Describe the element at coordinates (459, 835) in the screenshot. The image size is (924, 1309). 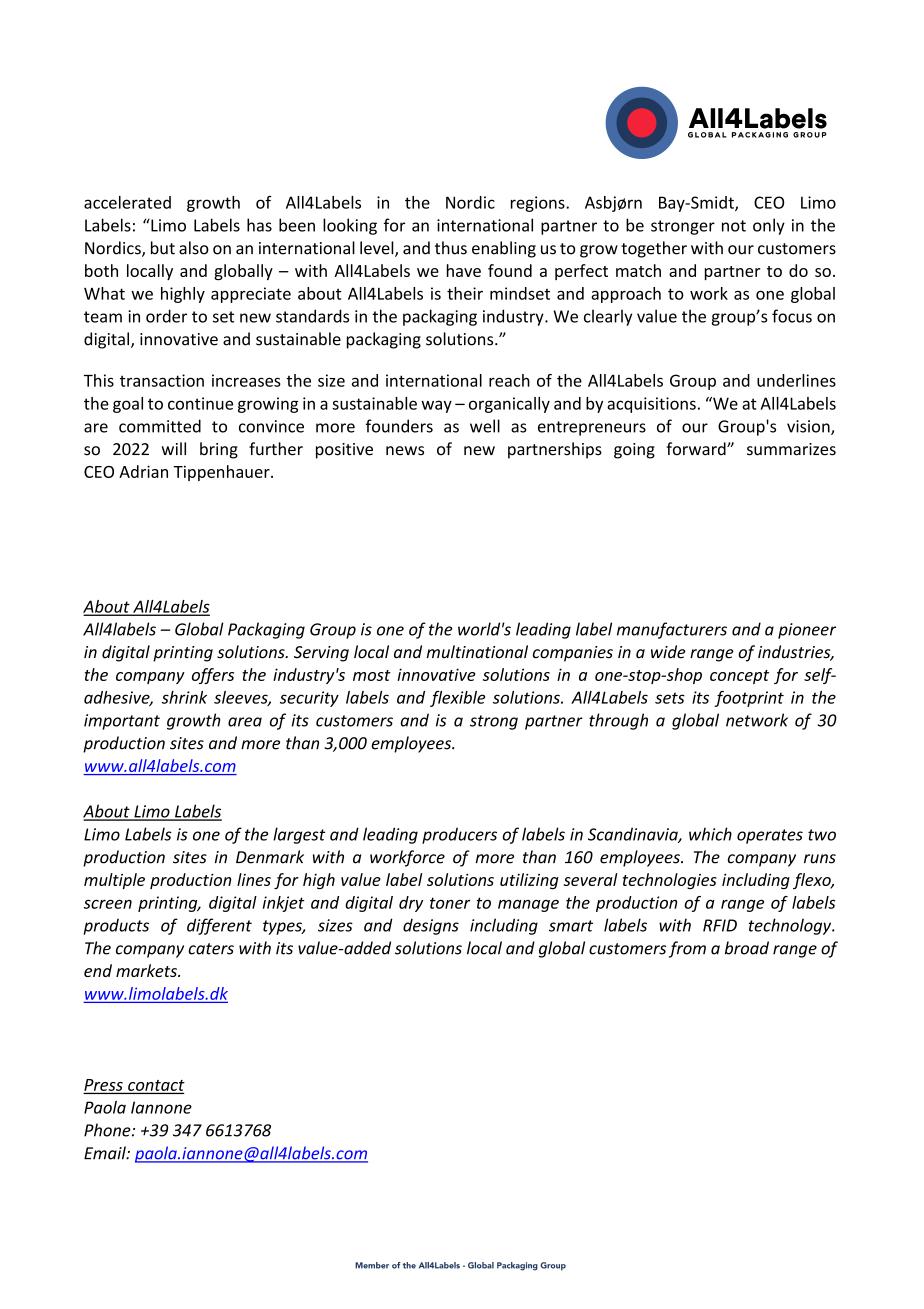
I see `producers` at that location.
